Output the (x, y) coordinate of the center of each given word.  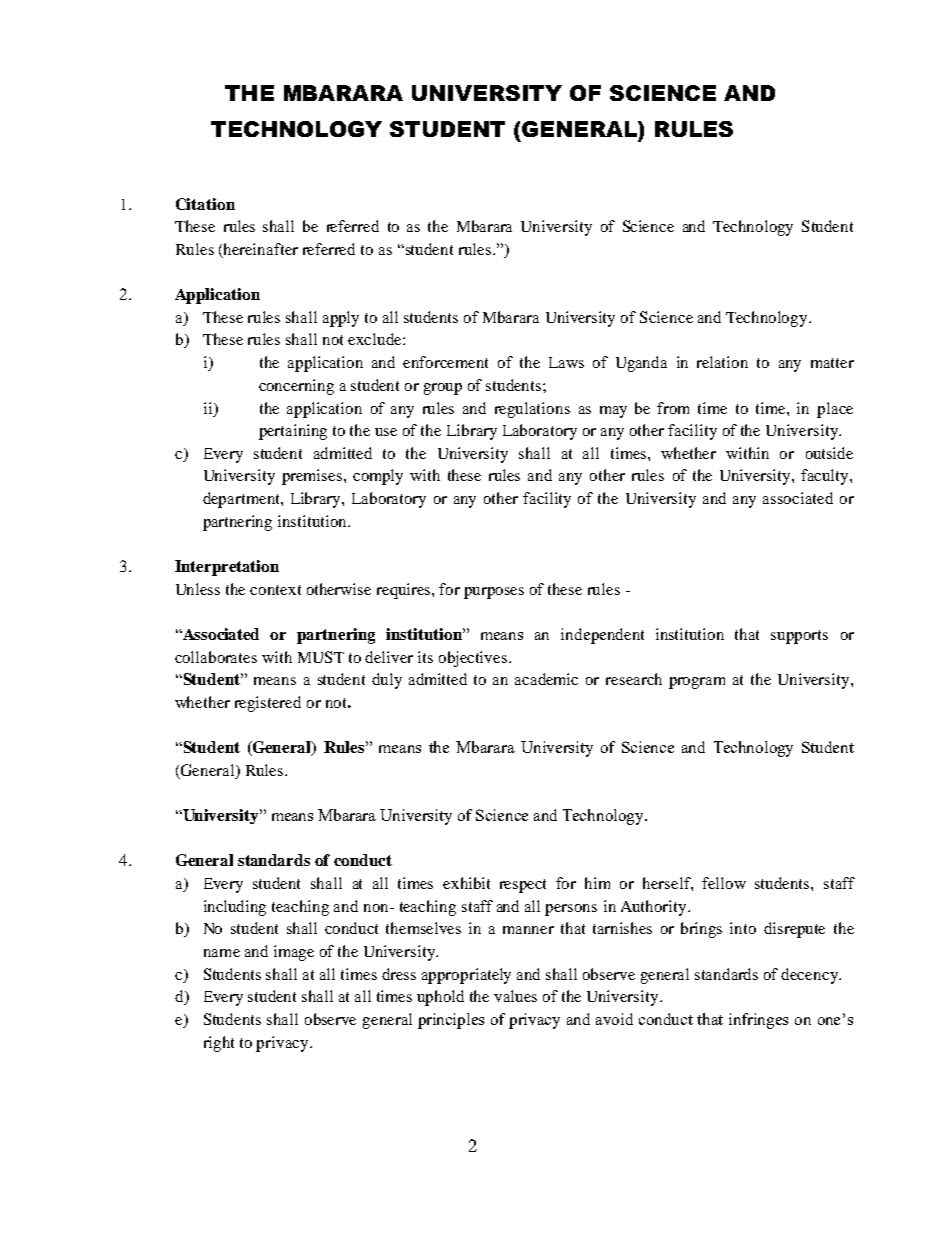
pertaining (293, 432)
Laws (566, 362)
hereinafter (261, 249)
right (219, 1044)
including (235, 908)
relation (722, 362)
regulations (532, 410)
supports (799, 637)
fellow (724, 883)
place (835, 410)
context (275, 590)
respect (523, 886)
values (515, 996)
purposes (494, 593)
